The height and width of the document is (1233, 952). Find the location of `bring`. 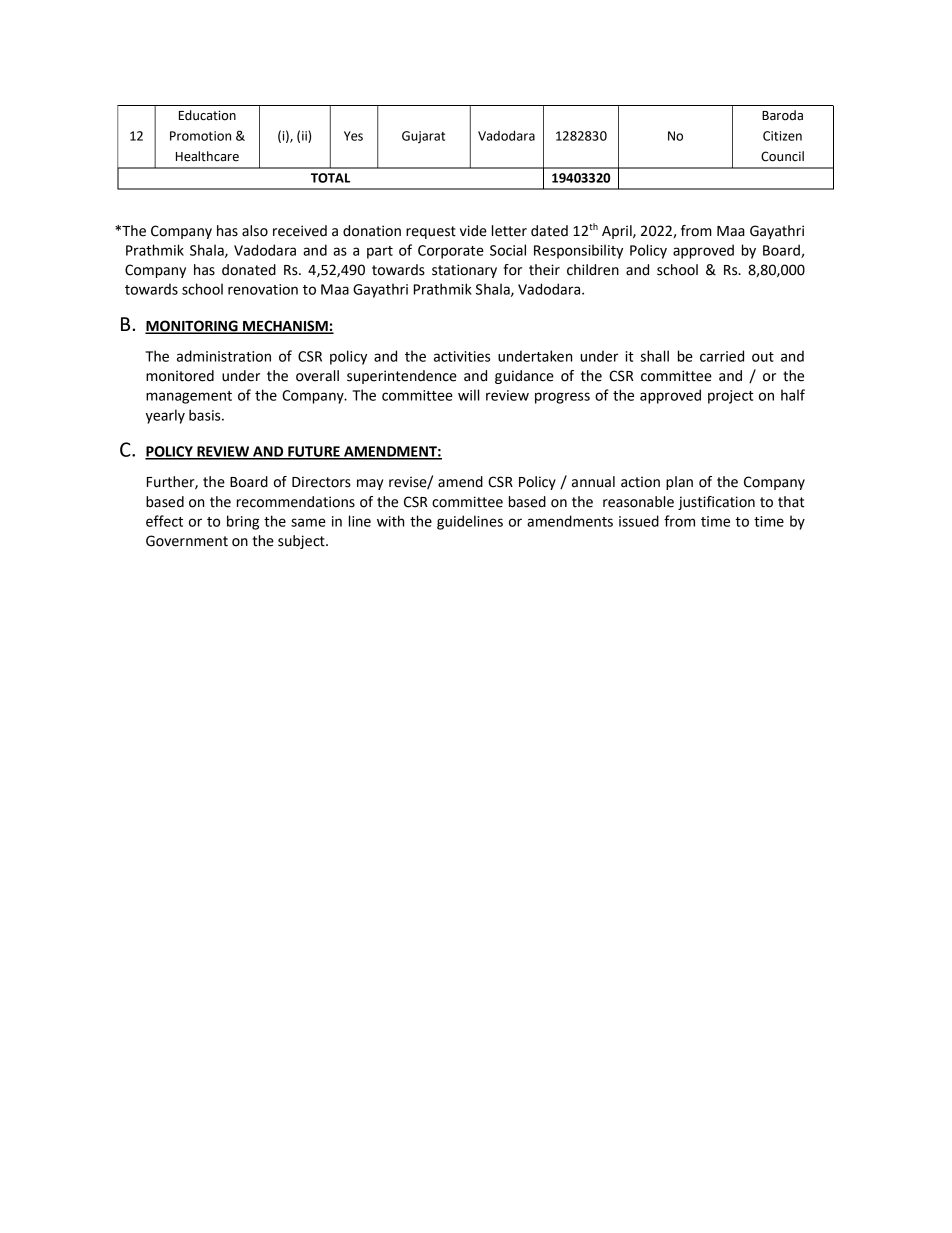

bring is located at coordinates (243, 522).
